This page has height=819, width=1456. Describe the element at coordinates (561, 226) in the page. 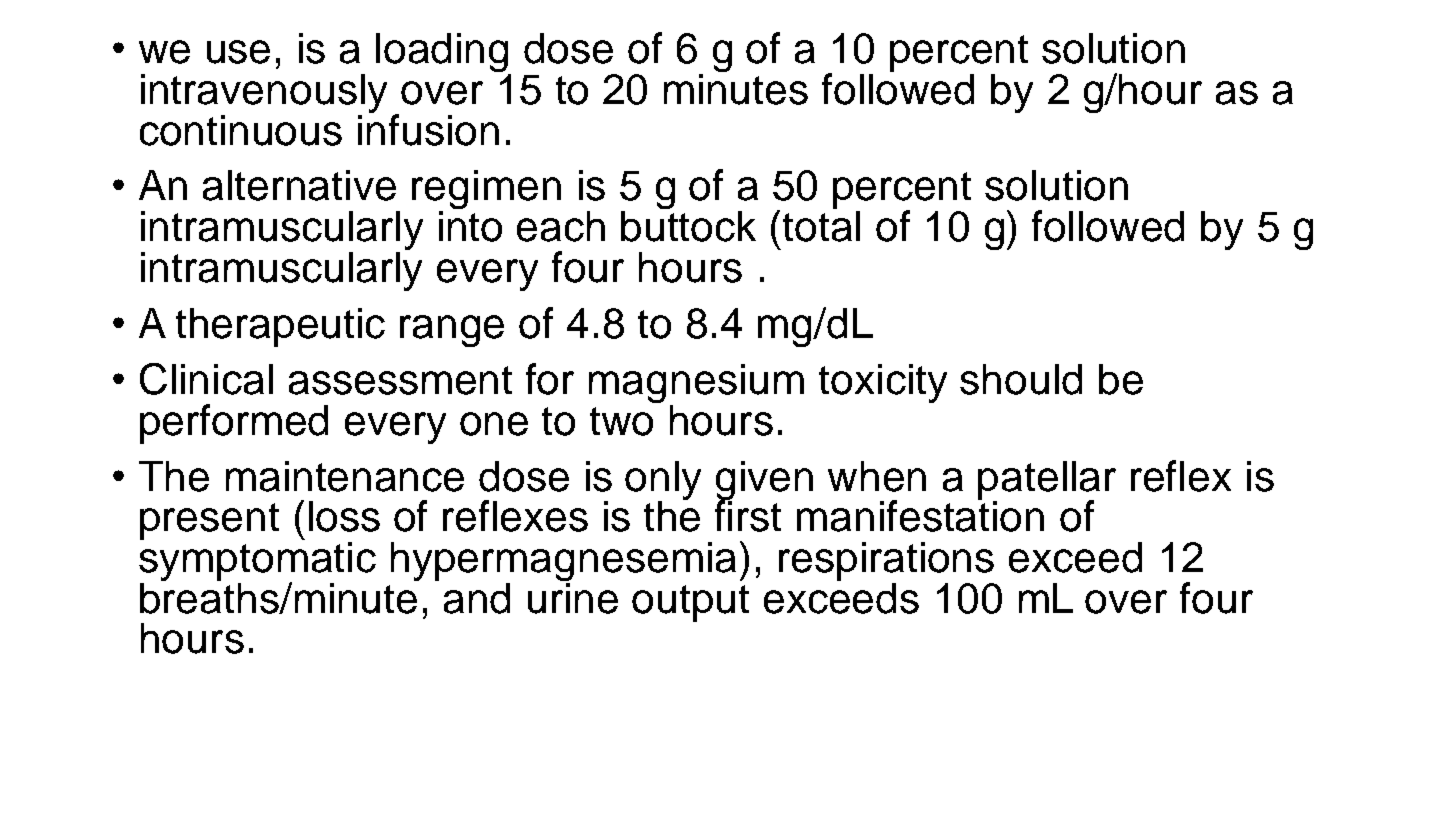

I see `each` at that location.
